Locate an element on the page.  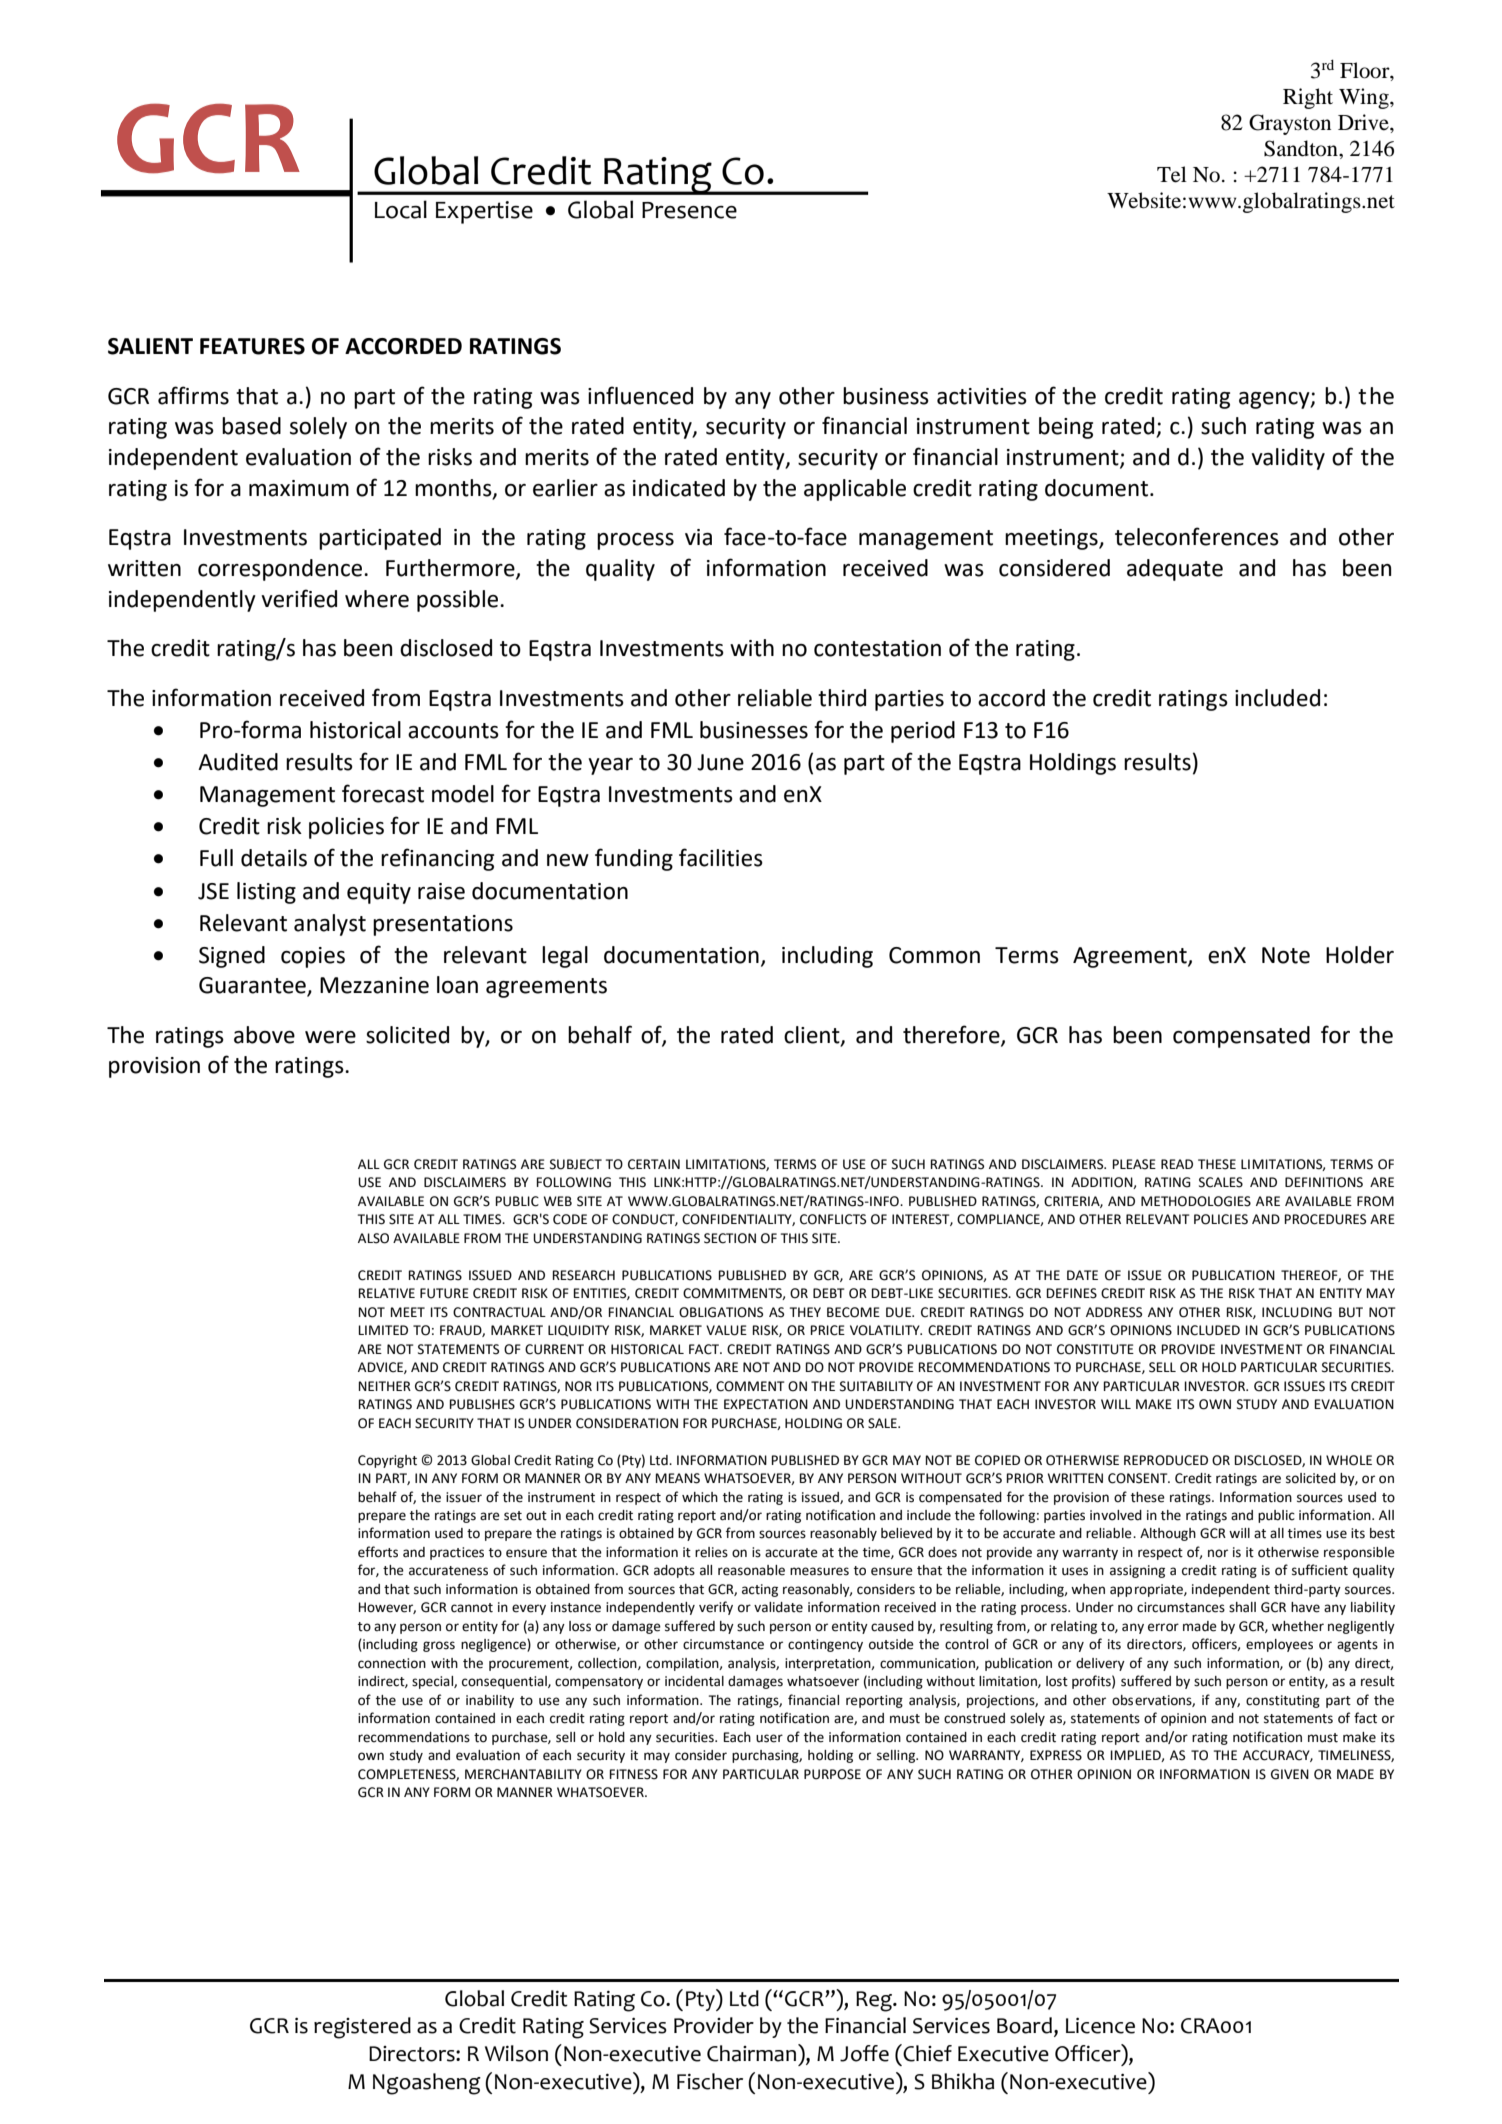
Licence is located at coordinates (1100, 2026).
